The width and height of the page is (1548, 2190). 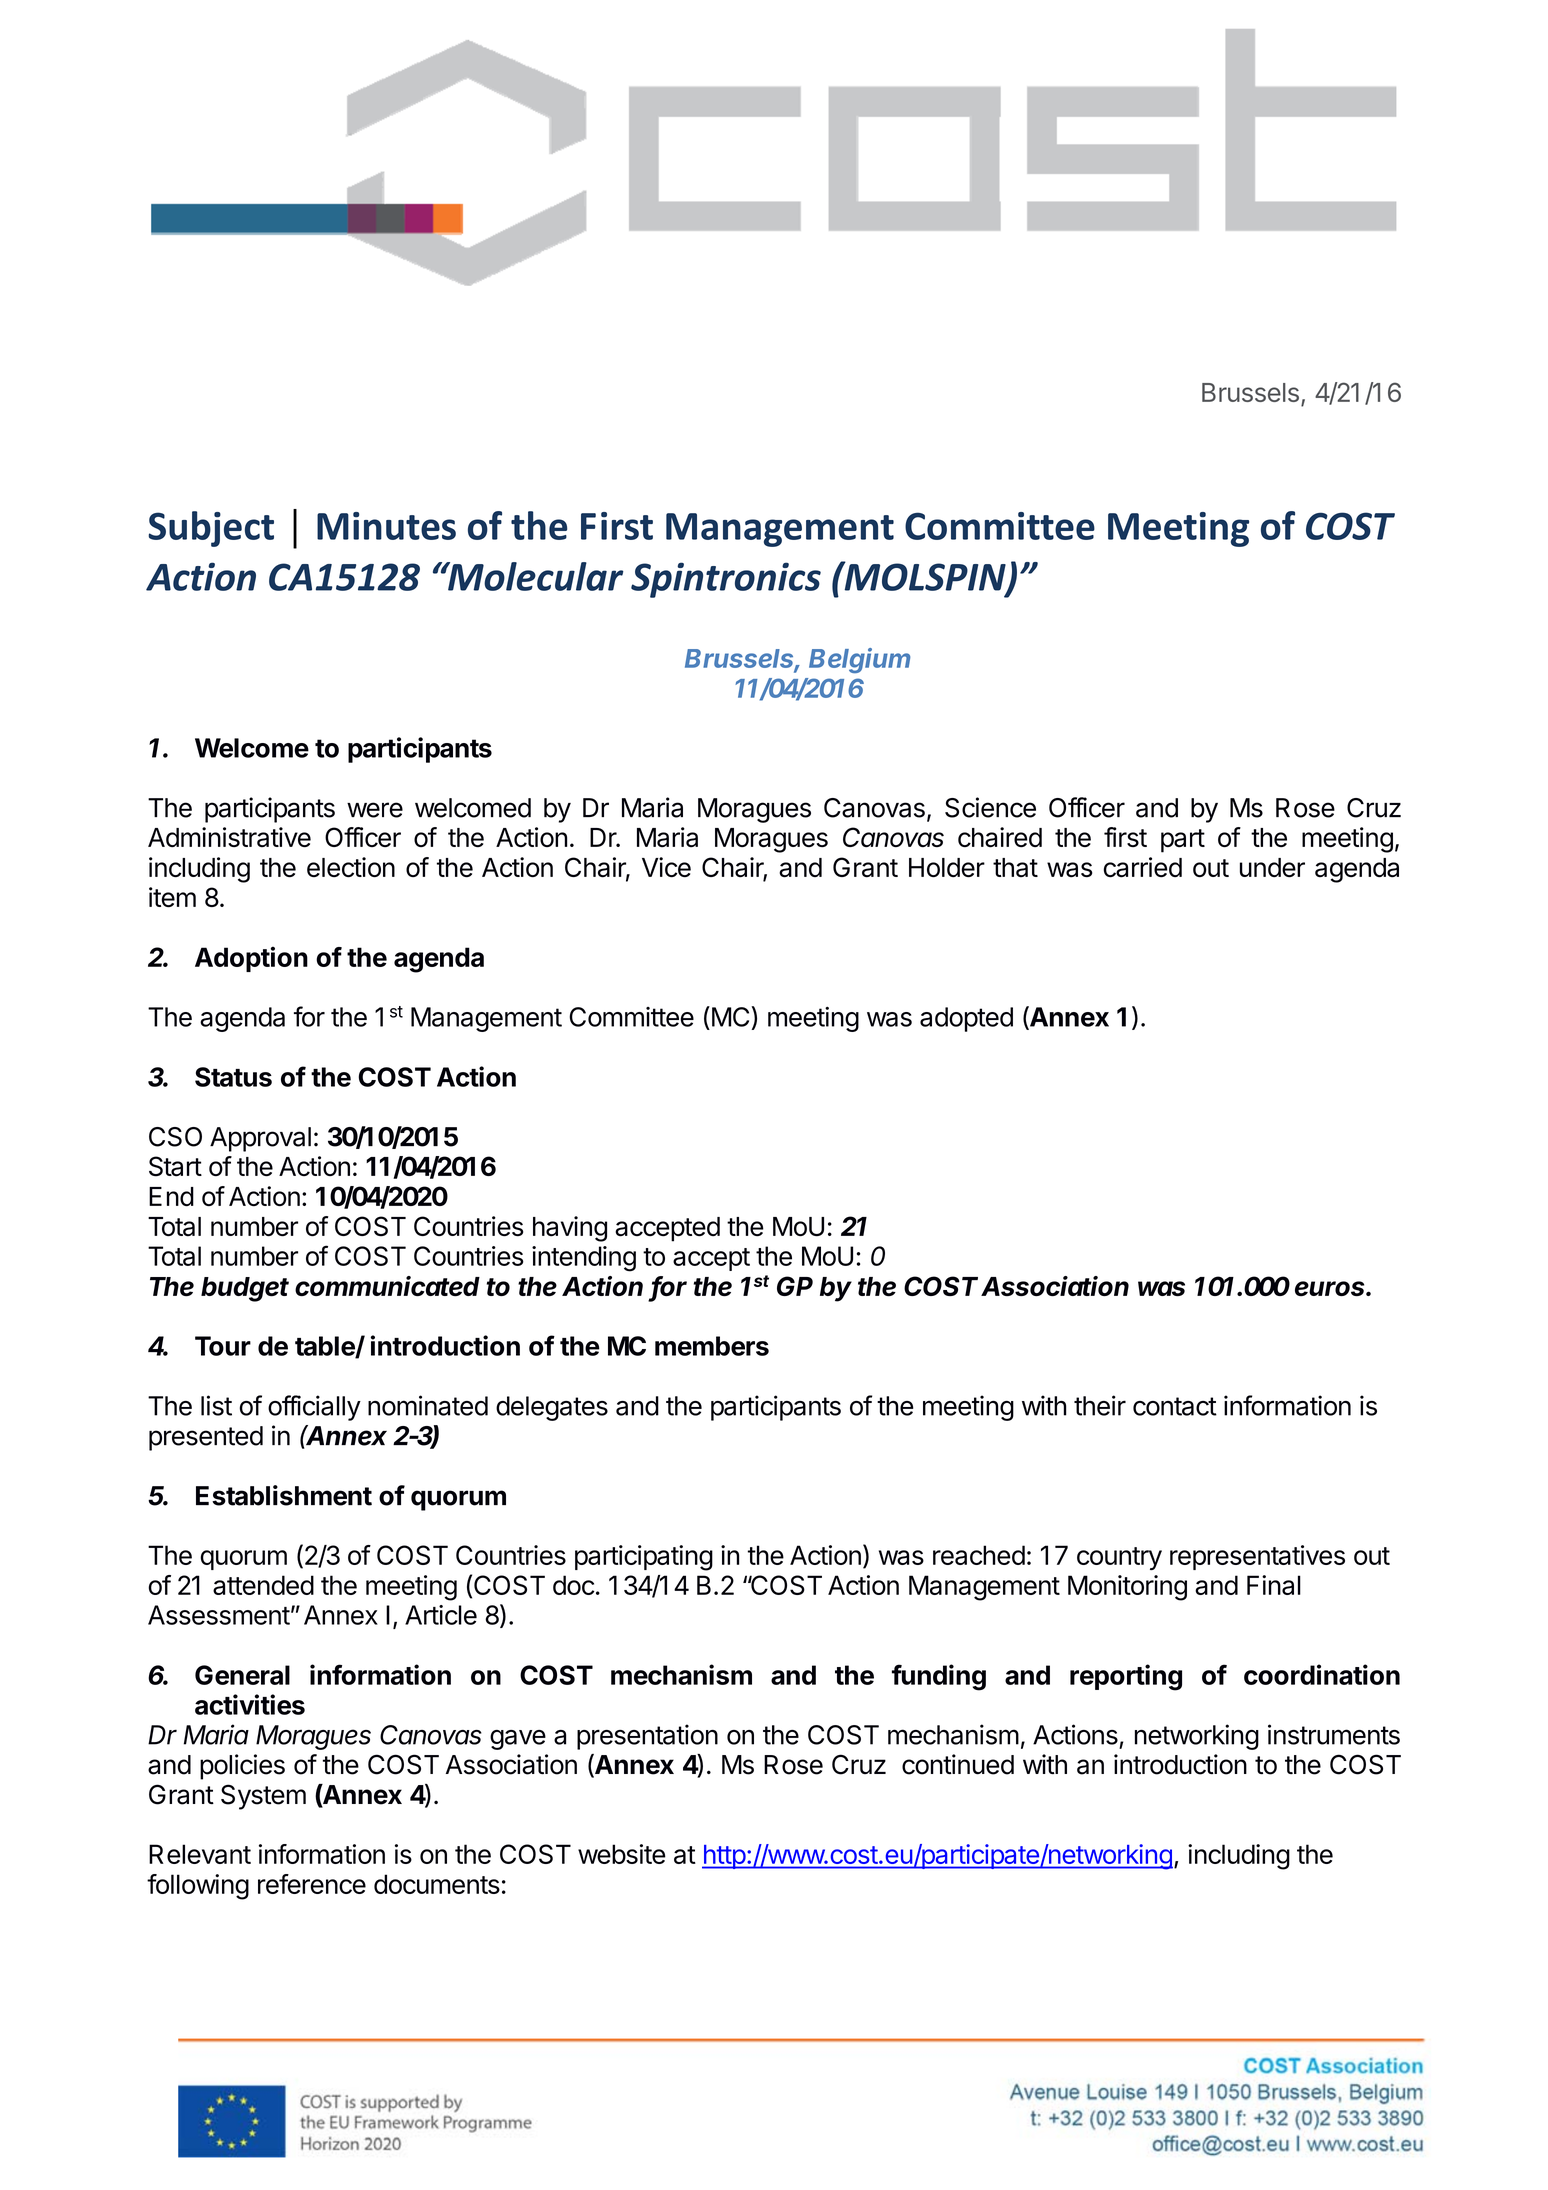 What do you see at coordinates (979, 1555) in the page?
I see `reached` at bounding box center [979, 1555].
